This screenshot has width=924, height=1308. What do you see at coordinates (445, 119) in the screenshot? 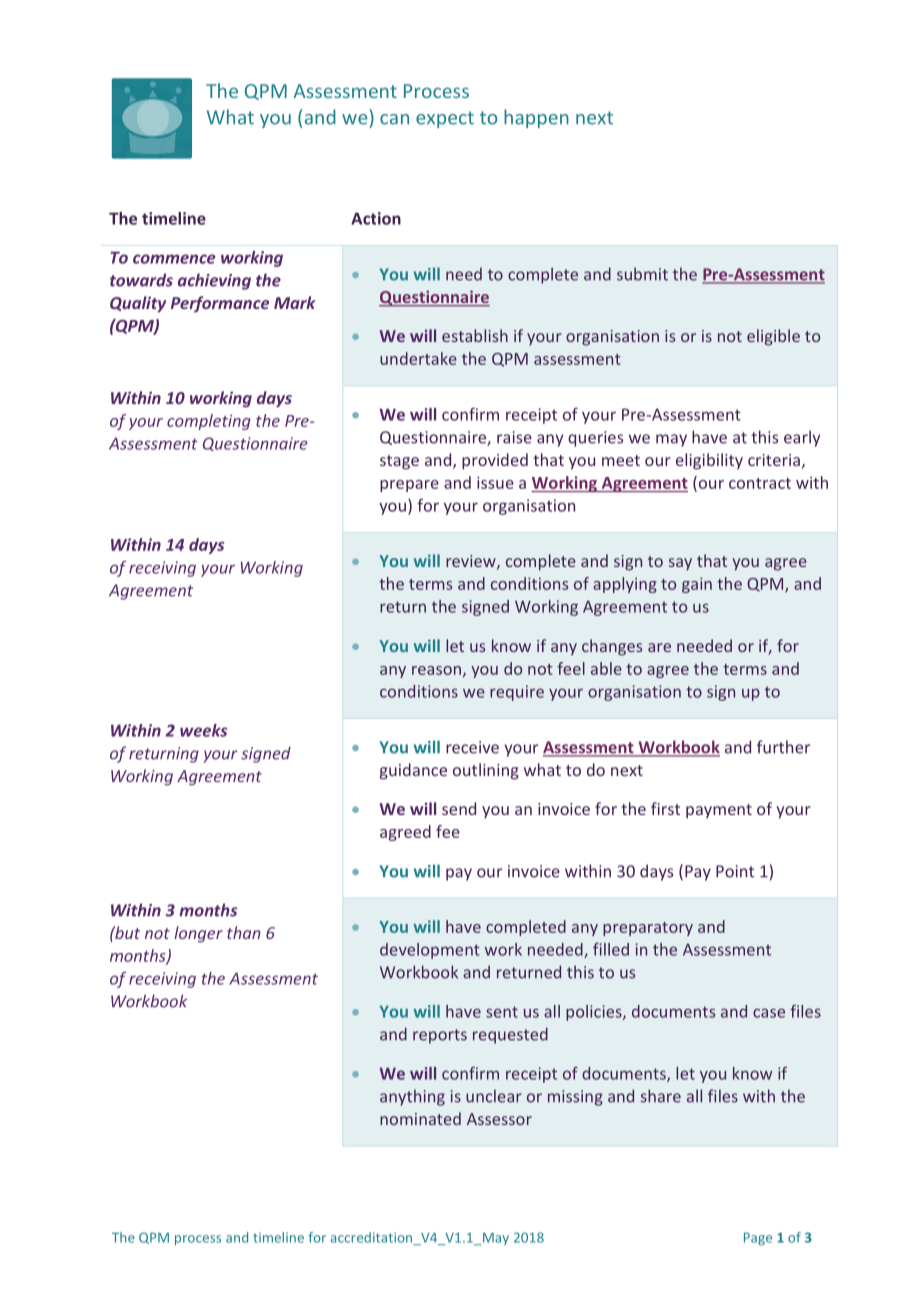
I see `expect` at bounding box center [445, 119].
